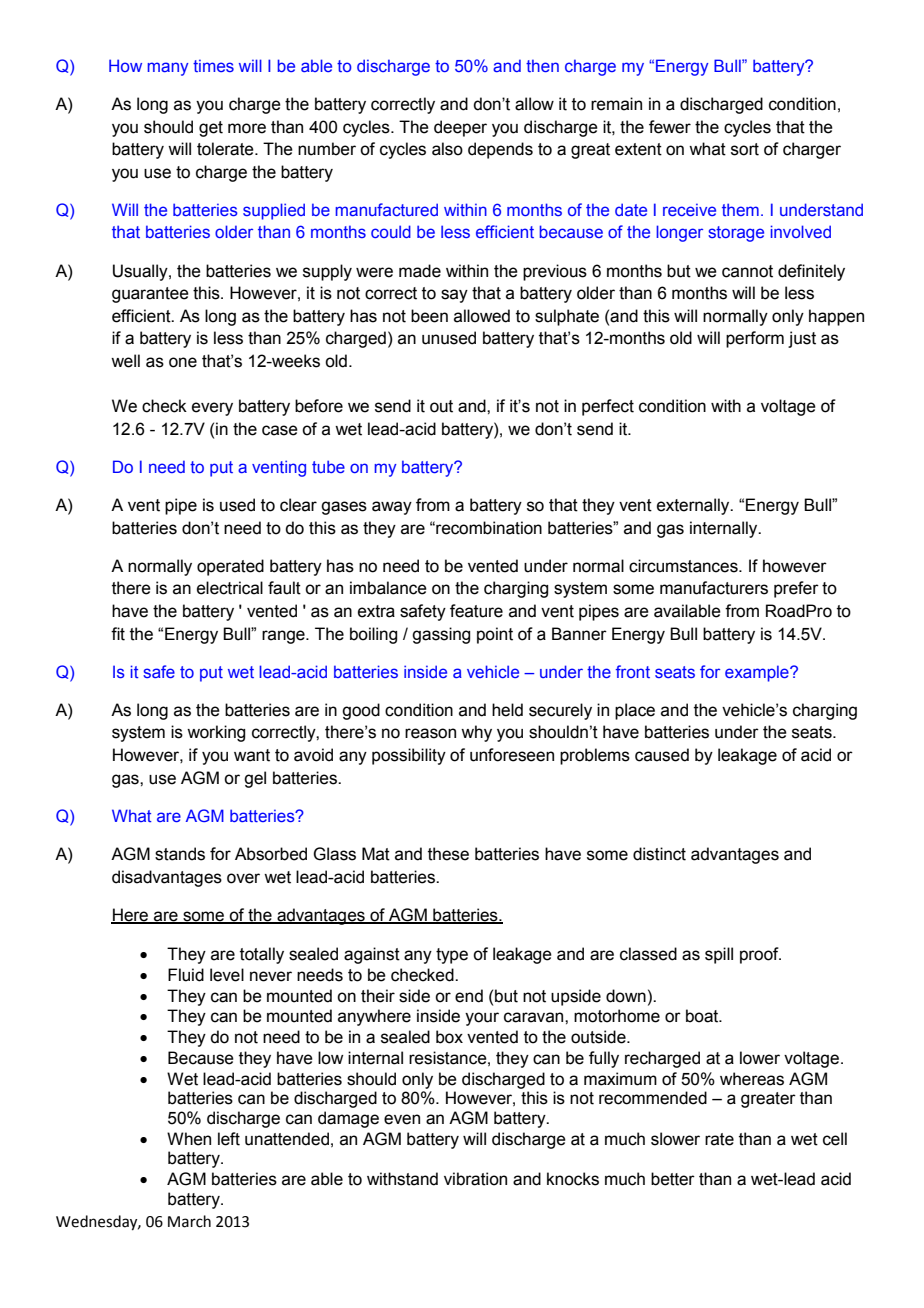 The image size is (924, 1308). What do you see at coordinates (694, 506) in the image?
I see `externally` at bounding box center [694, 506].
